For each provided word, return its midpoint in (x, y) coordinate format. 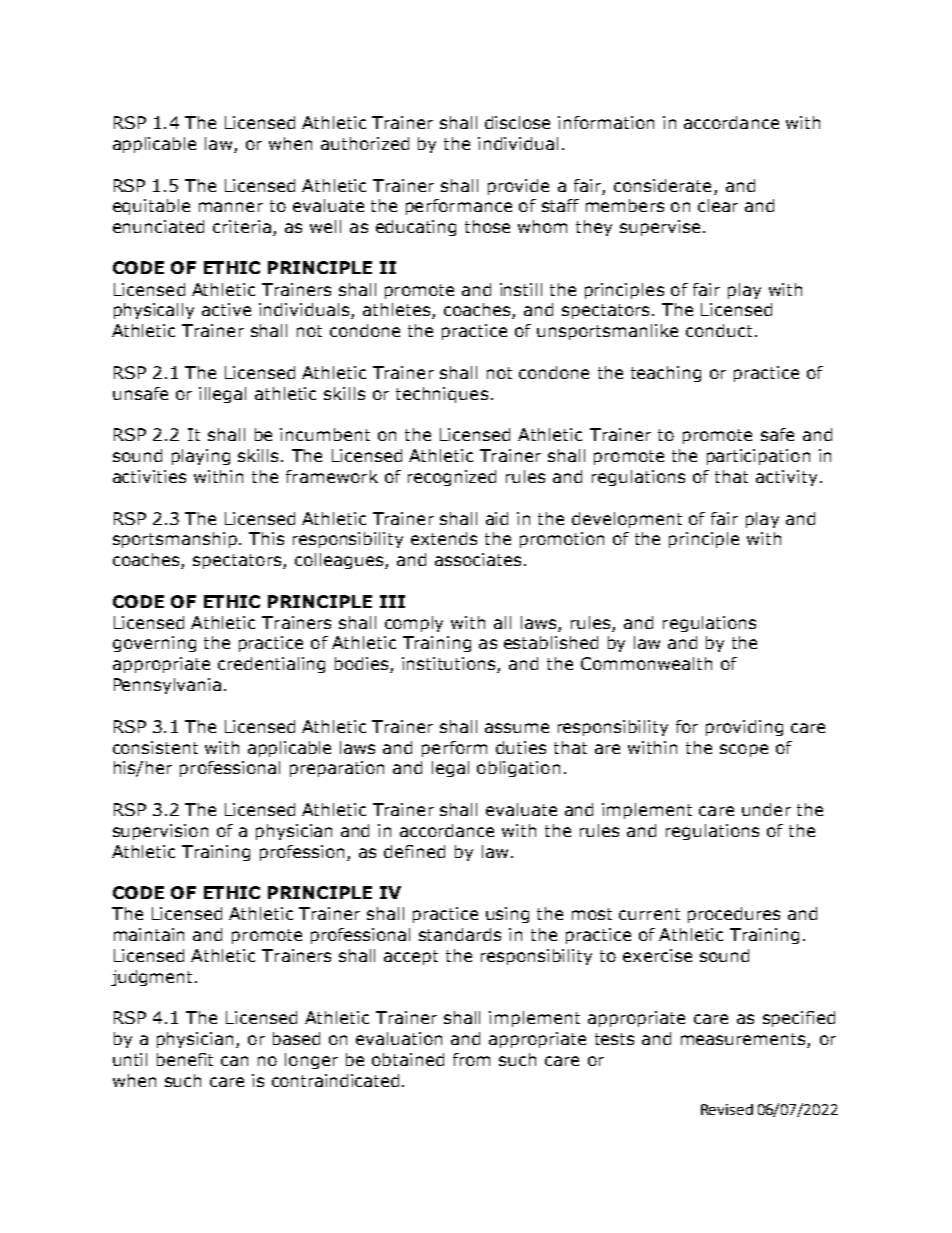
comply (414, 624)
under (766, 809)
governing (154, 644)
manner (231, 207)
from (471, 1059)
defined (414, 851)
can (234, 1061)
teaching (666, 374)
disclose (517, 122)
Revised (727, 1109)
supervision (160, 832)
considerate (662, 185)
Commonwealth (646, 663)
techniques (442, 395)
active (226, 309)
